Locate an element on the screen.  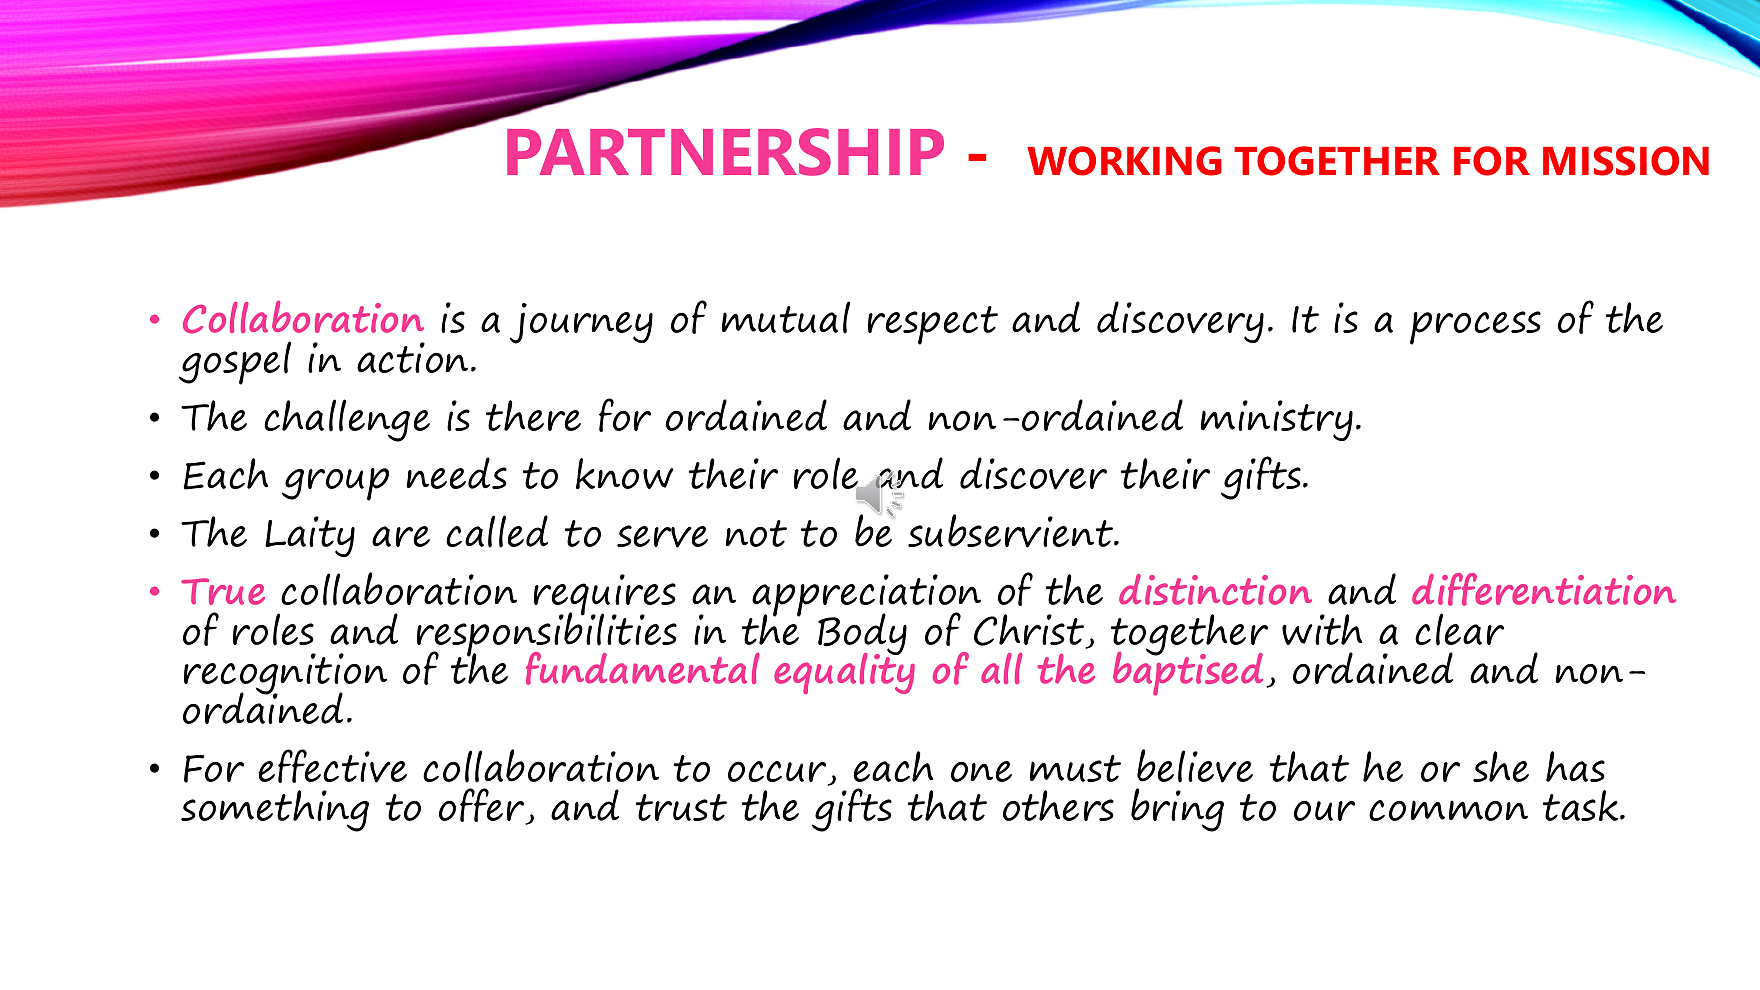
offer is located at coordinates (483, 806).
